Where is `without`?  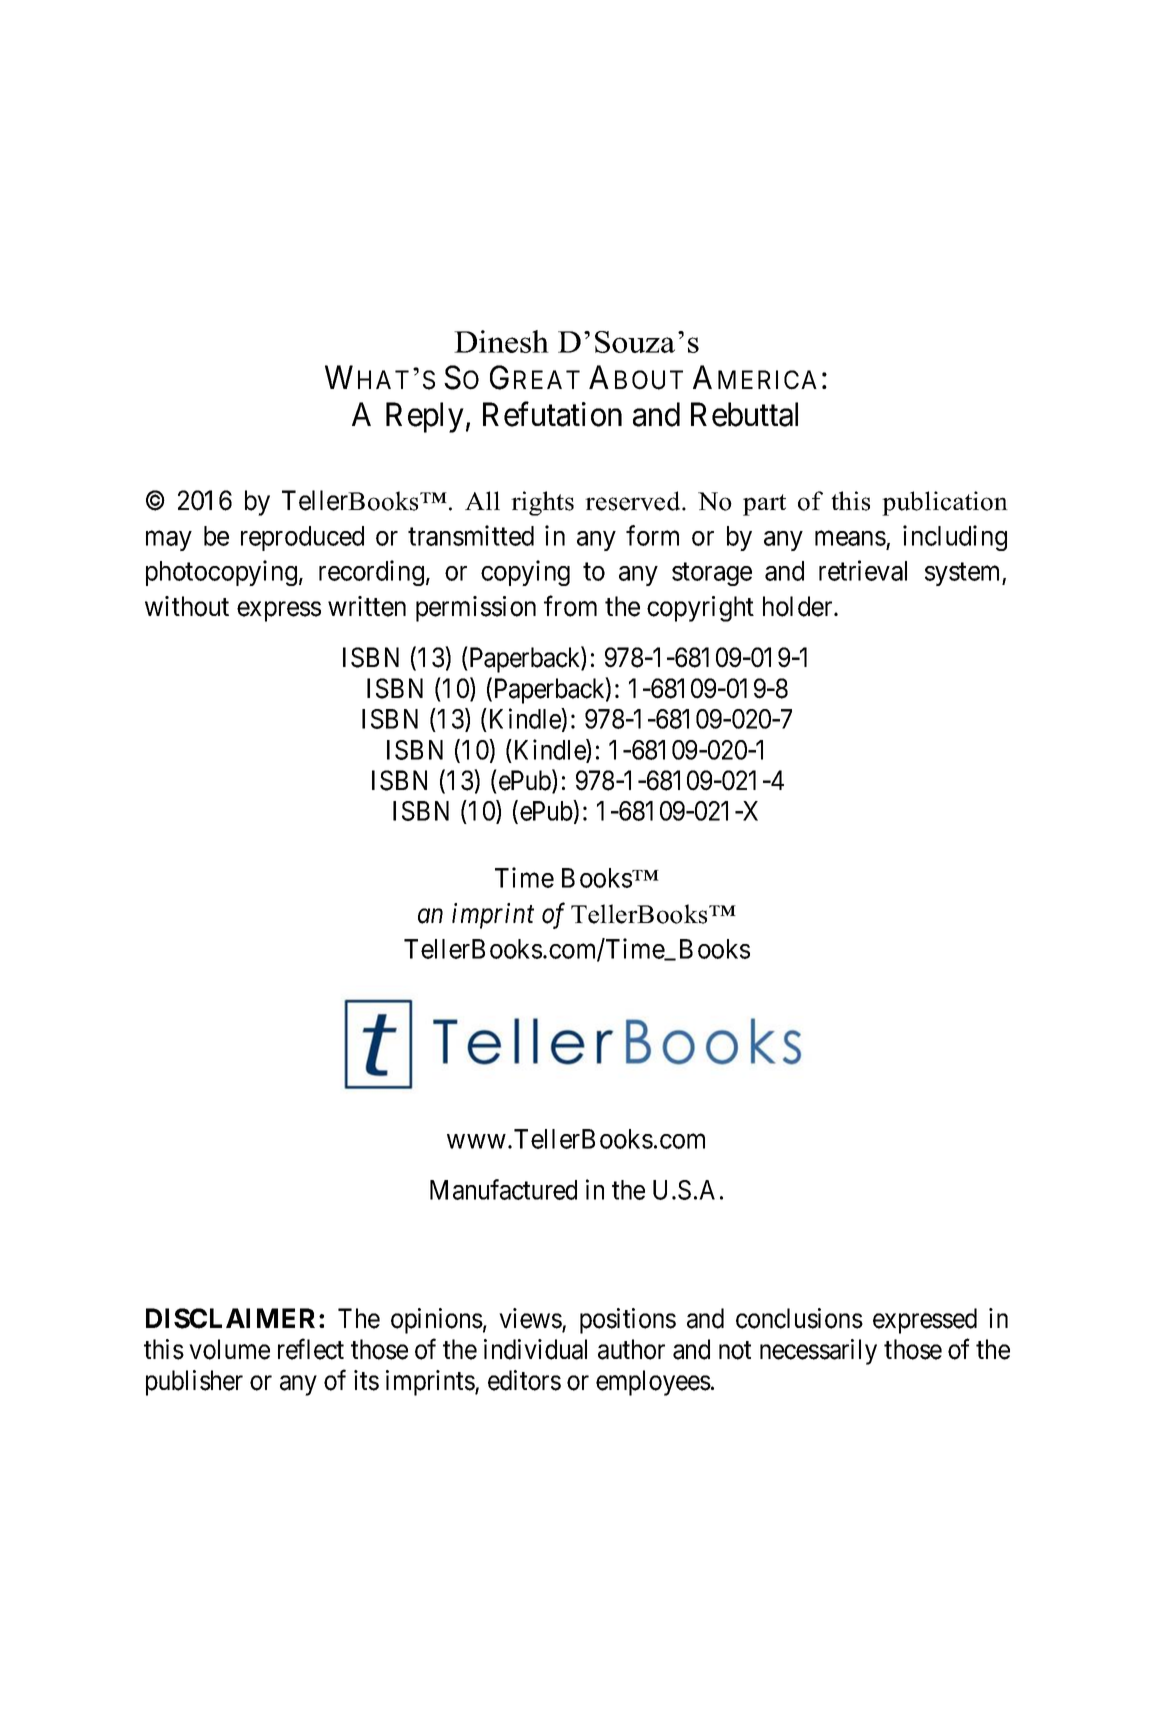 without is located at coordinates (187, 606).
